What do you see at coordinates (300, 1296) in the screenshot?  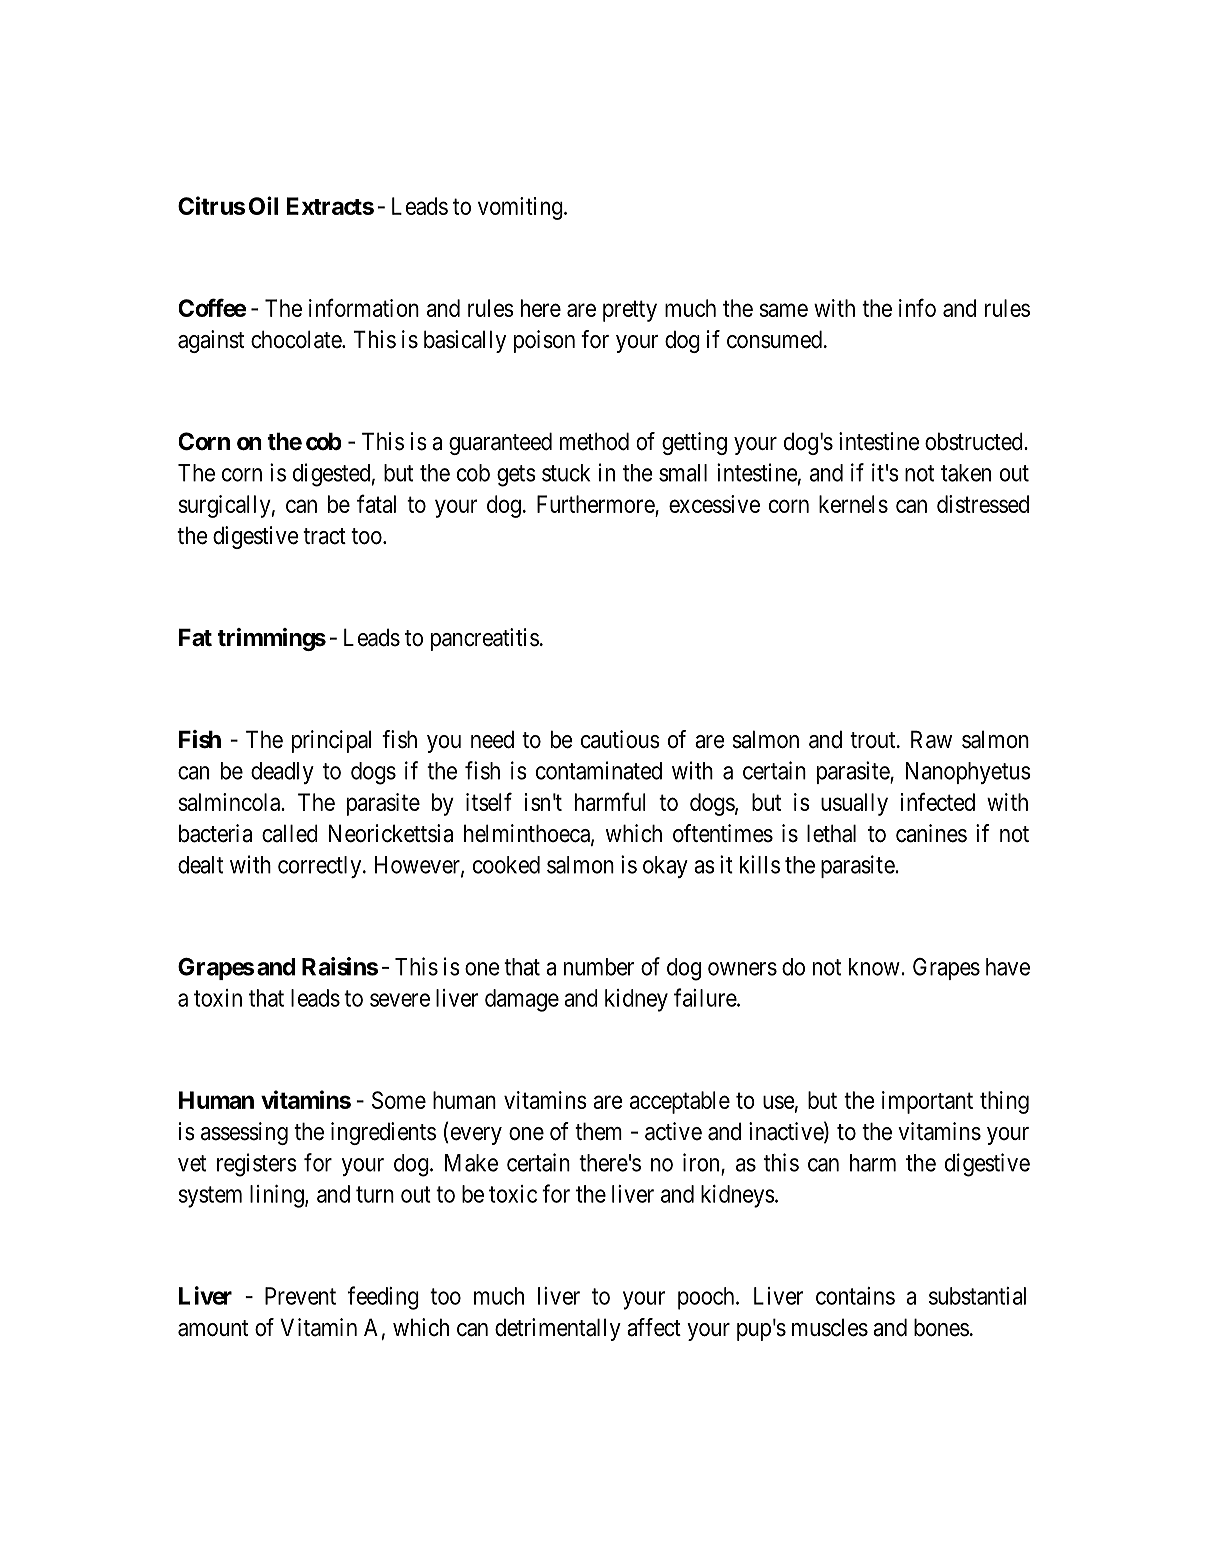 I see `Prevent` at bounding box center [300, 1296].
